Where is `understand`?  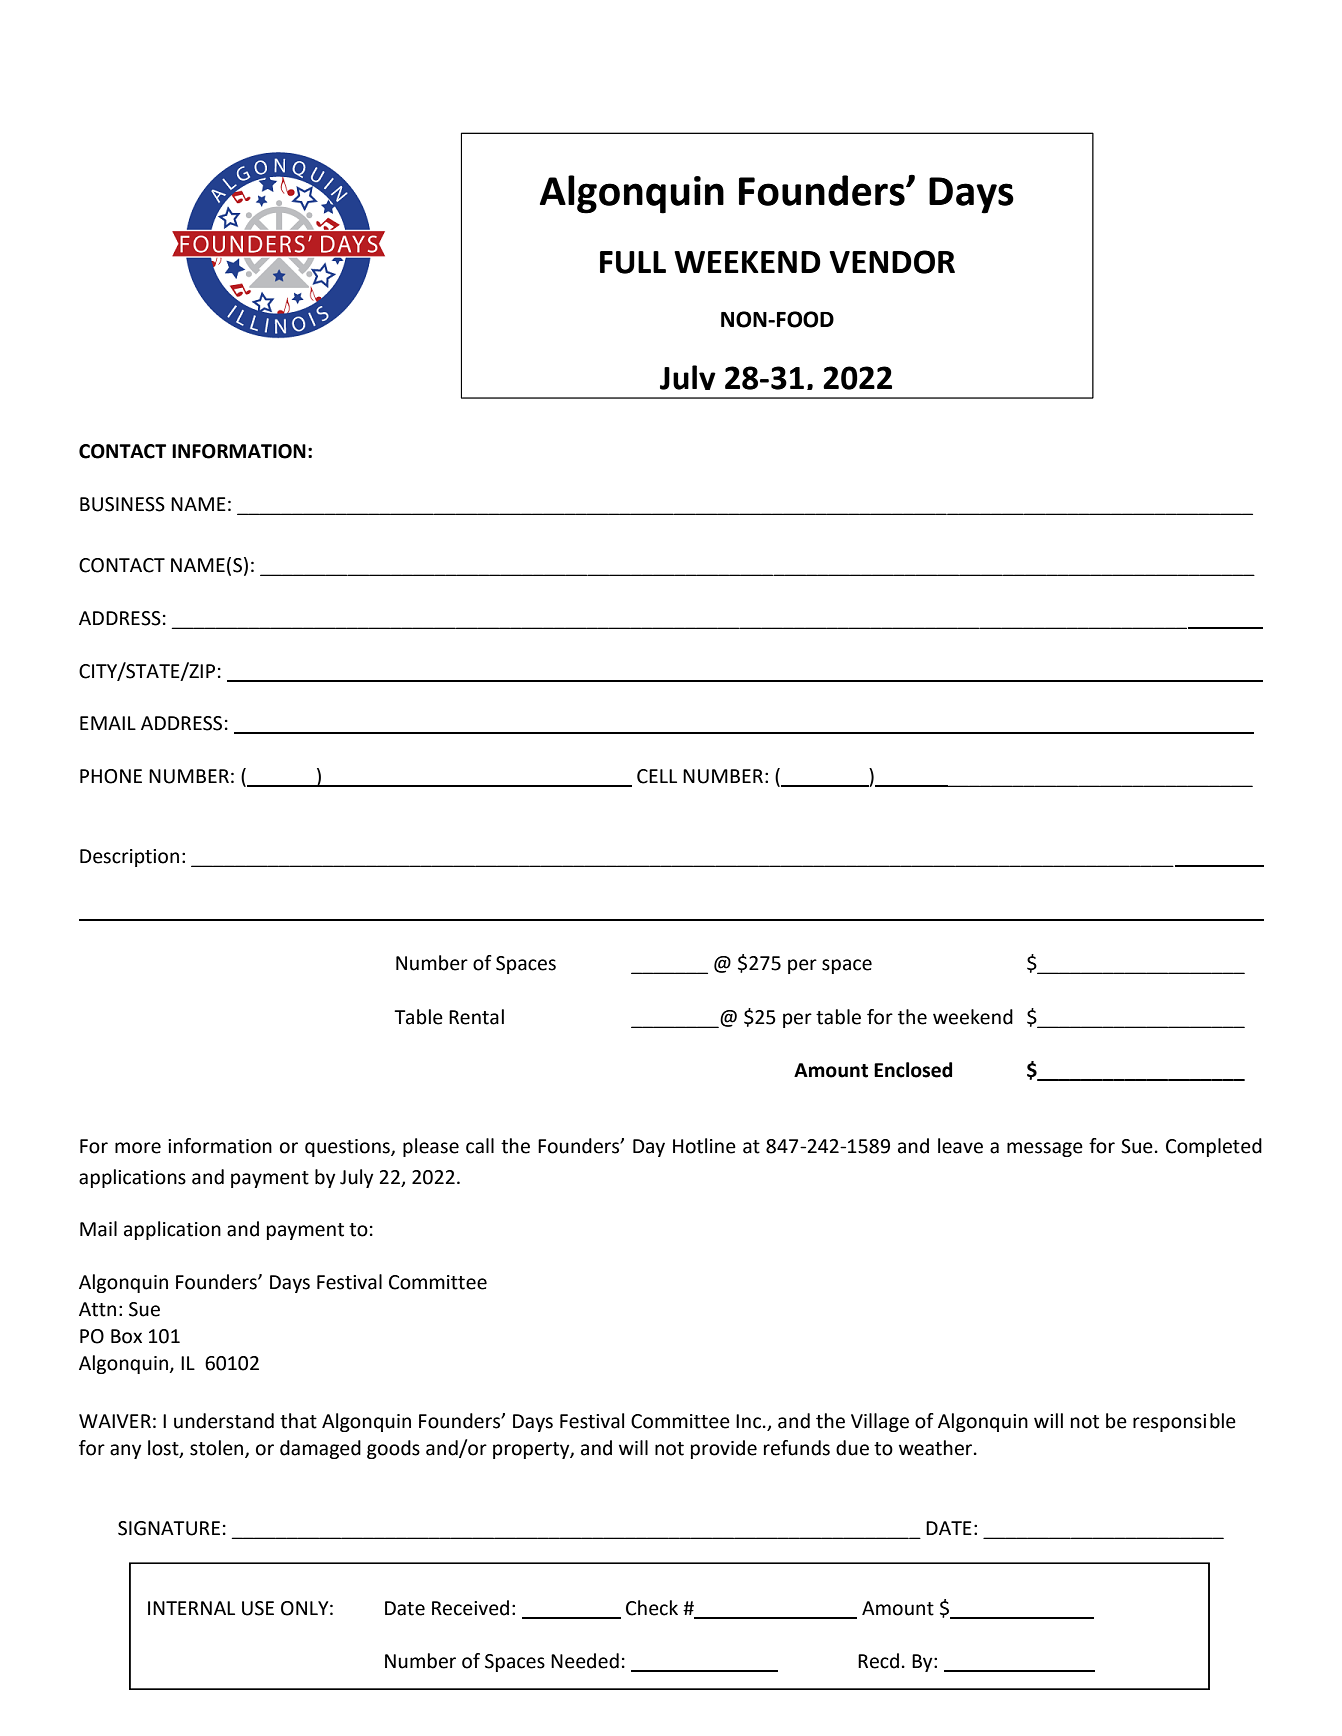 understand is located at coordinates (224, 1421).
